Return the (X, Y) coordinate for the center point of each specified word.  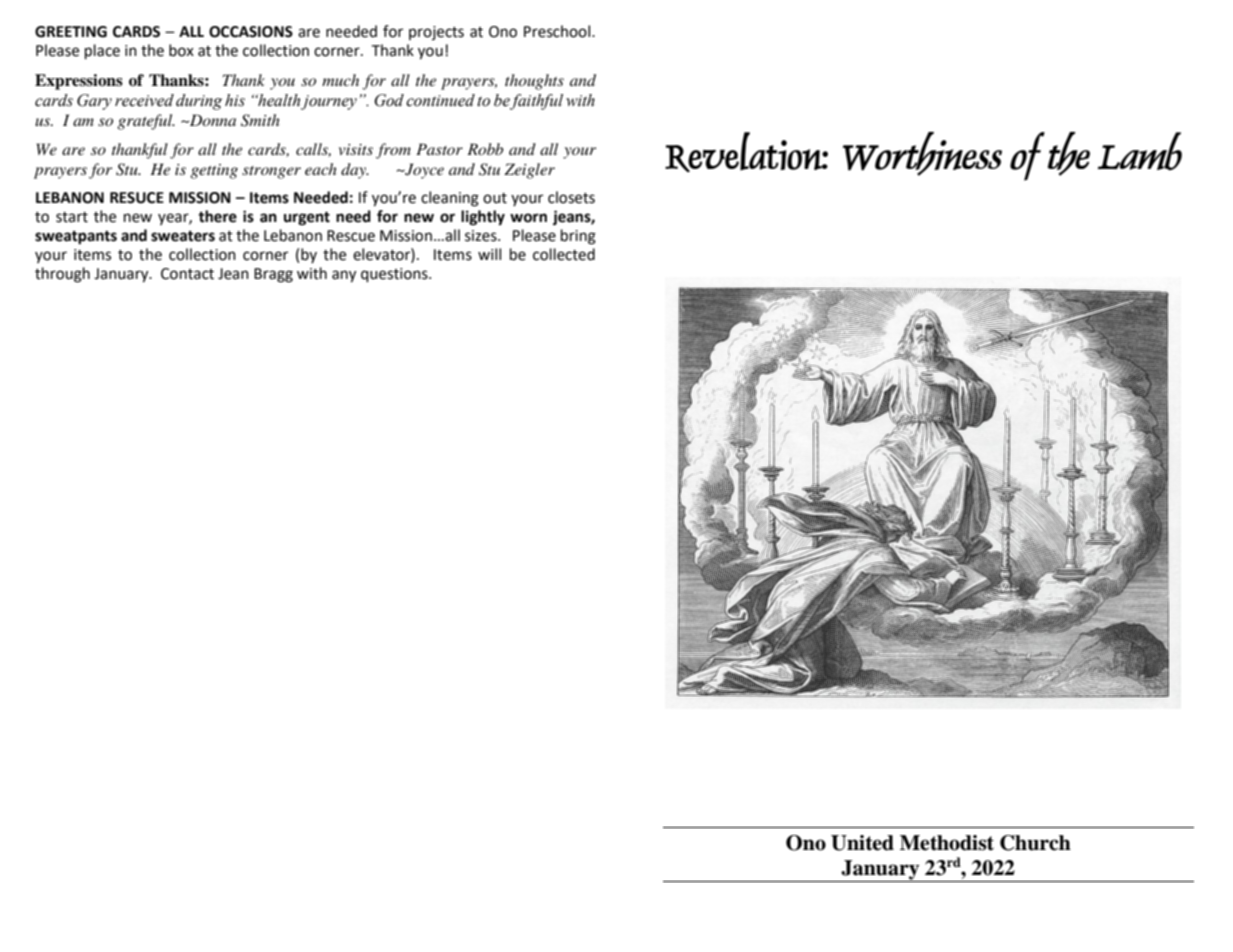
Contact (187, 274)
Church (1035, 843)
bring (578, 237)
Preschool (557, 31)
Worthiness (922, 154)
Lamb (1140, 151)
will (489, 254)
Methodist (947, 843)
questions (395, 275)
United (862, 843)
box (181, 50)
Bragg (273, 275)
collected (564, 254)
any (344, 276)
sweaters (183, 236)
